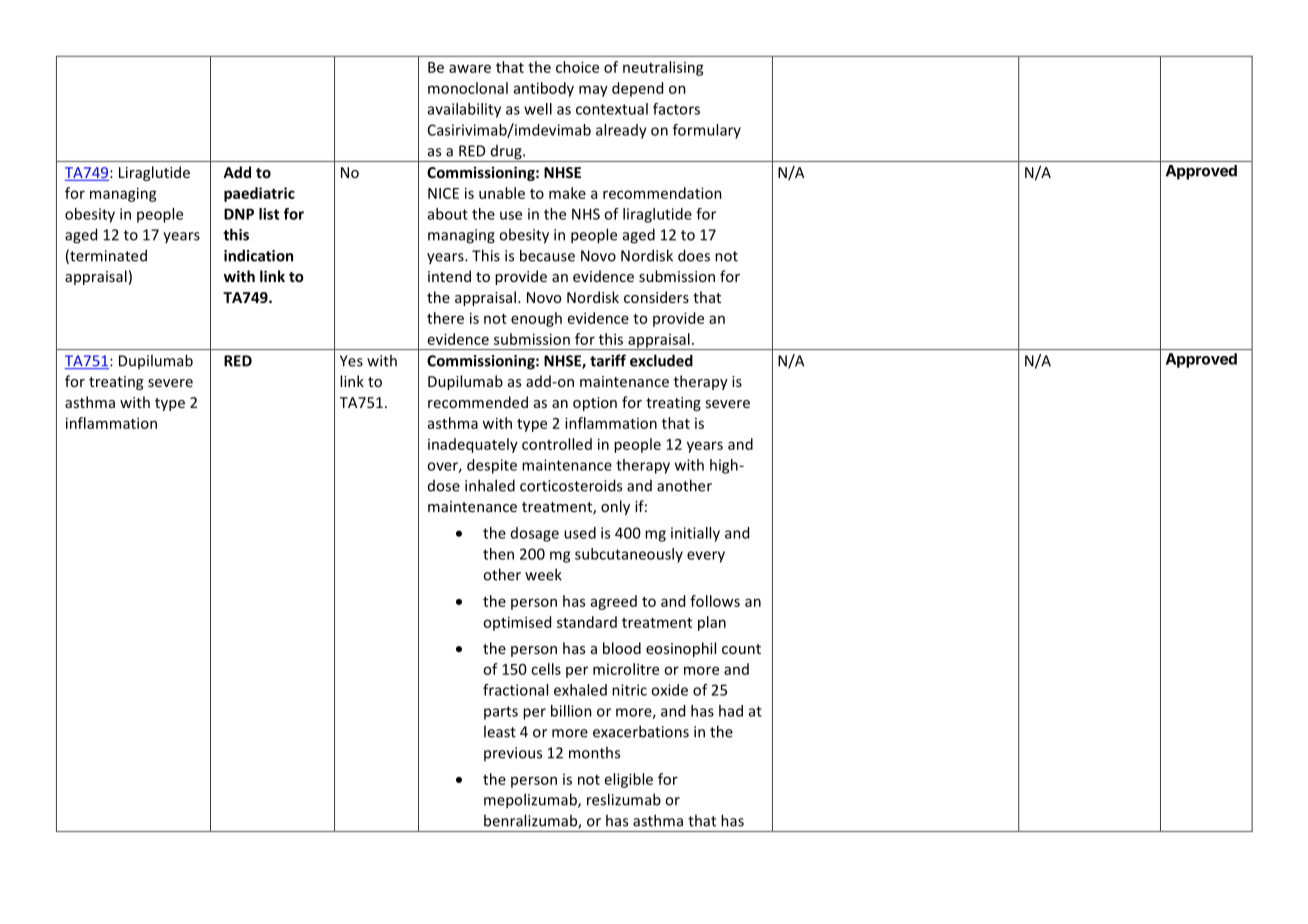  Describe the element at coordinates (351, 361) in the screenshot. I see `Yes` at that location.
